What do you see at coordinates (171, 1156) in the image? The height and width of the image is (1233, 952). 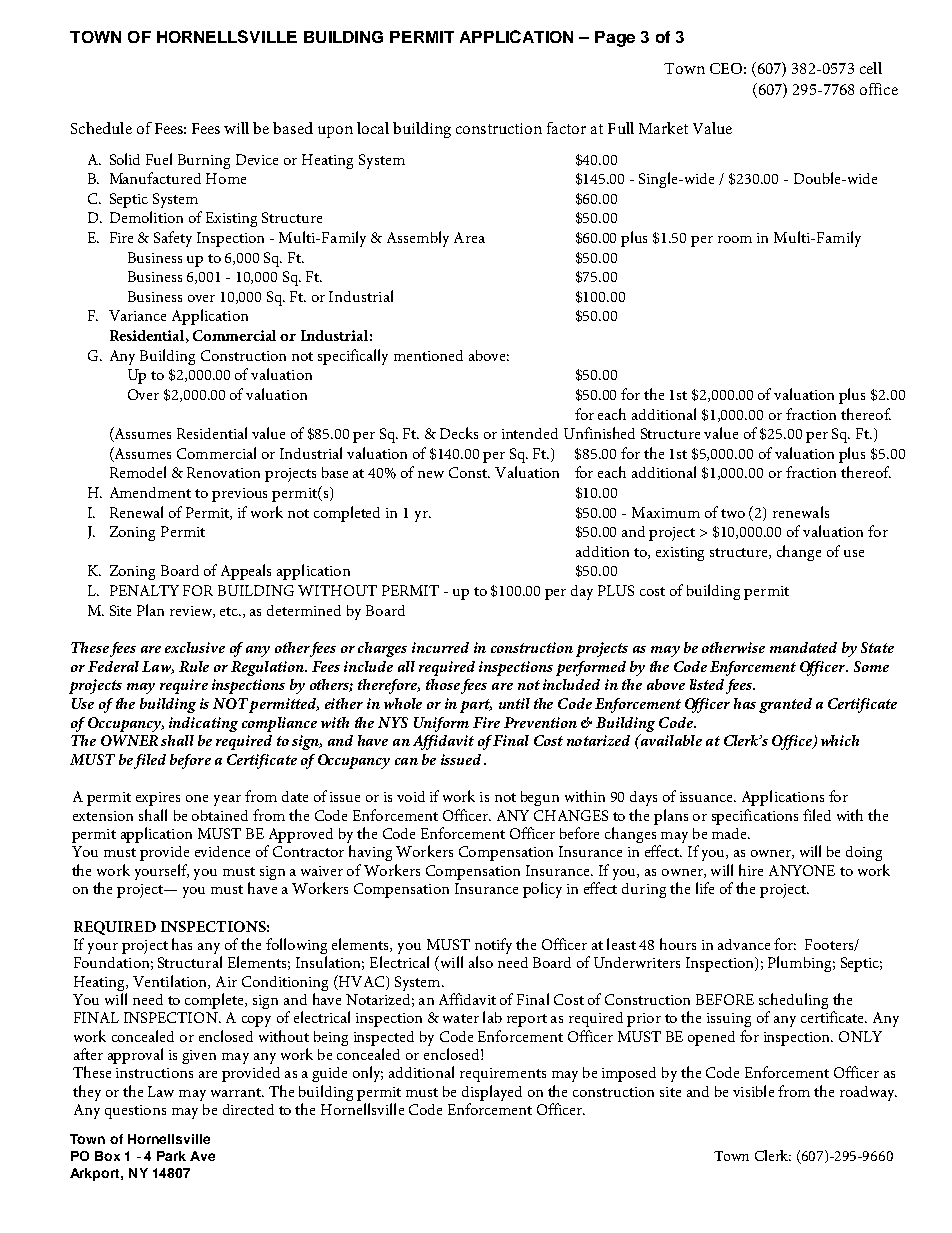 I see `Park` at bounding box center [171, 1156].
